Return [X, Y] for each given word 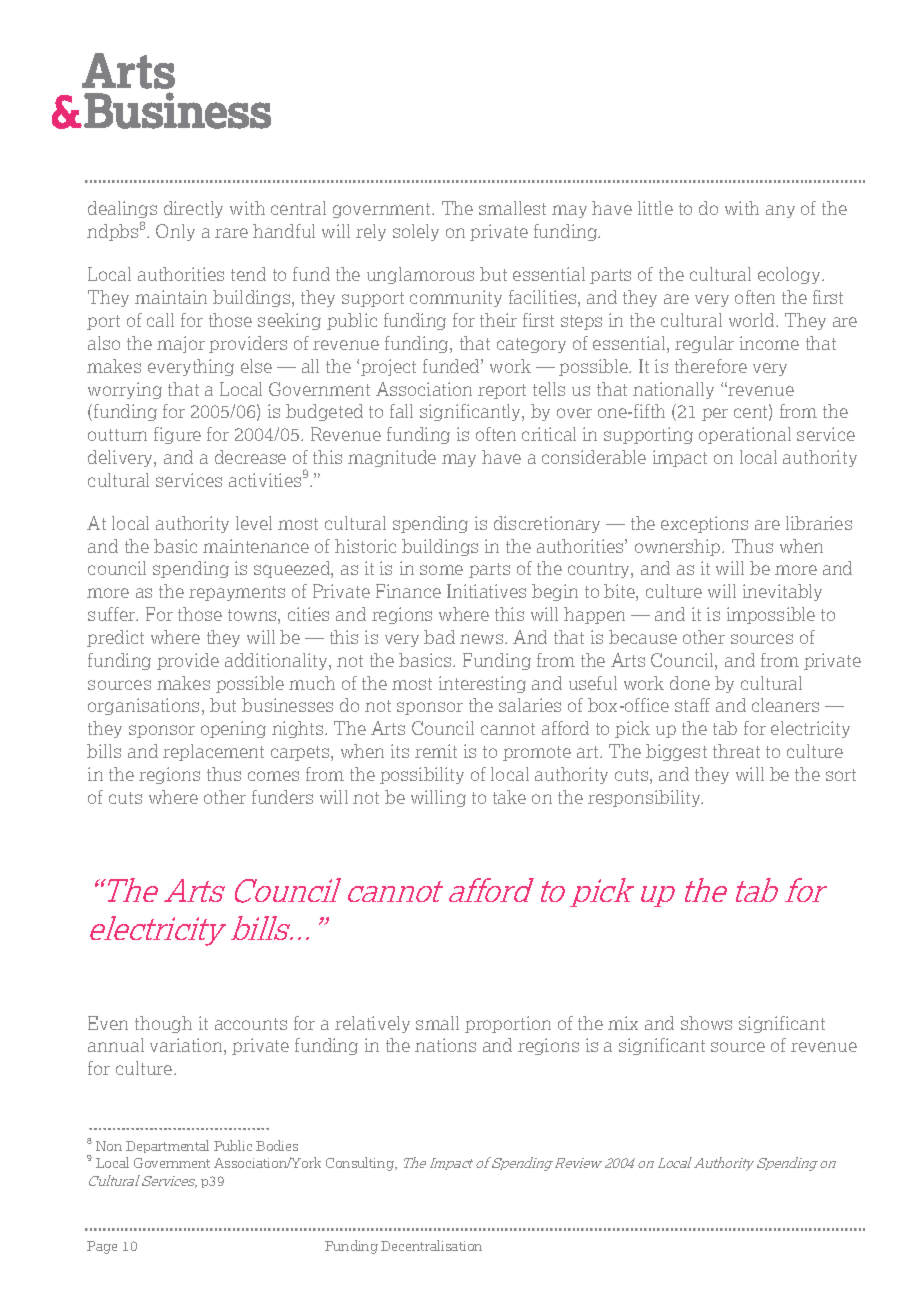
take [509, 797]
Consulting [361, 1164]
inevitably [782, 592]
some [441, 570]
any [780, 211]
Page [102, 1247]
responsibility [645, 798]
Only [175, 232]
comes [273, 776]
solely [416, 232]
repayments [237, 593]
